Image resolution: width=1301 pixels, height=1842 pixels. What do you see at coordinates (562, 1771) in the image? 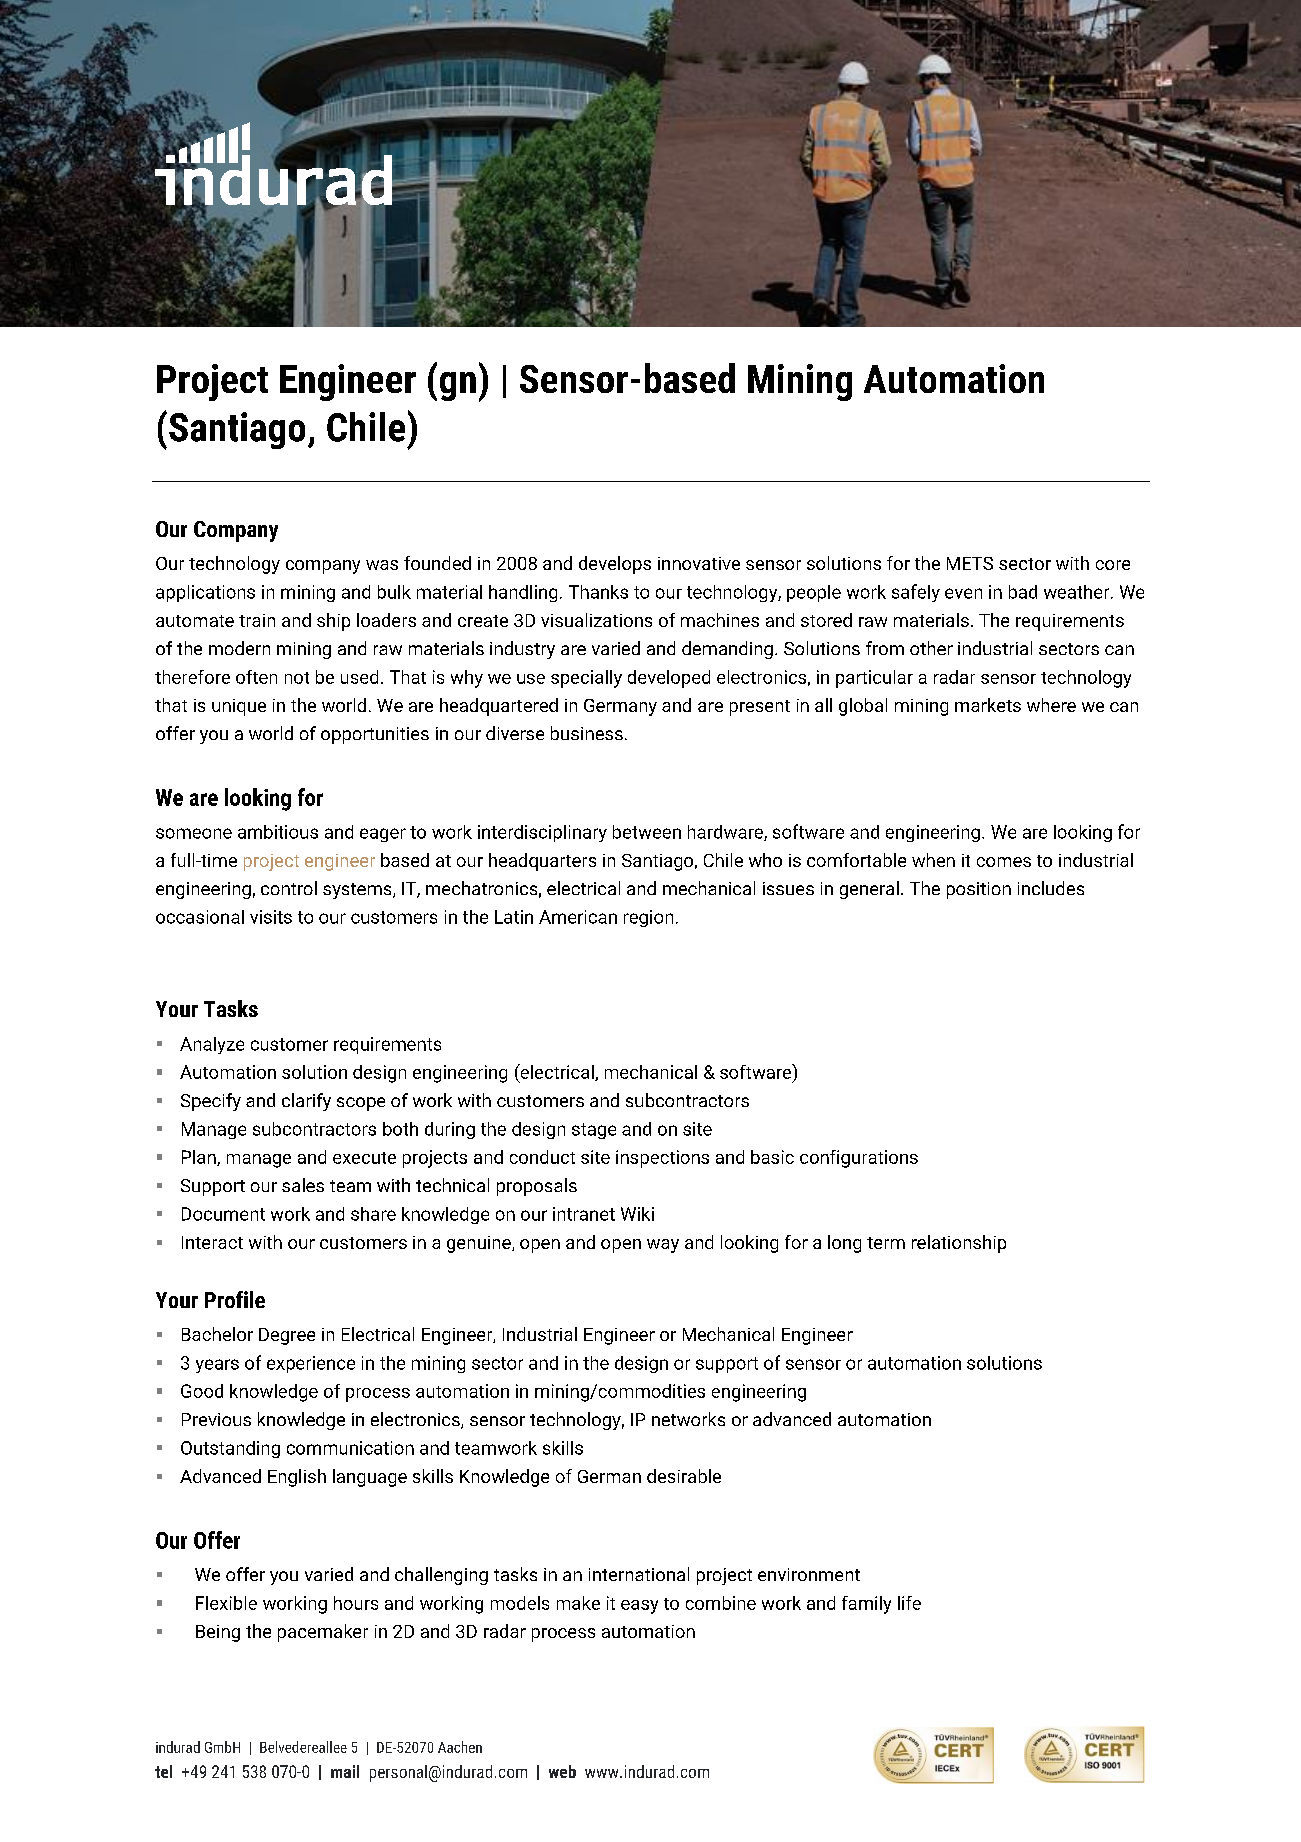
I see `web` at bounding box center [562, 1771].
